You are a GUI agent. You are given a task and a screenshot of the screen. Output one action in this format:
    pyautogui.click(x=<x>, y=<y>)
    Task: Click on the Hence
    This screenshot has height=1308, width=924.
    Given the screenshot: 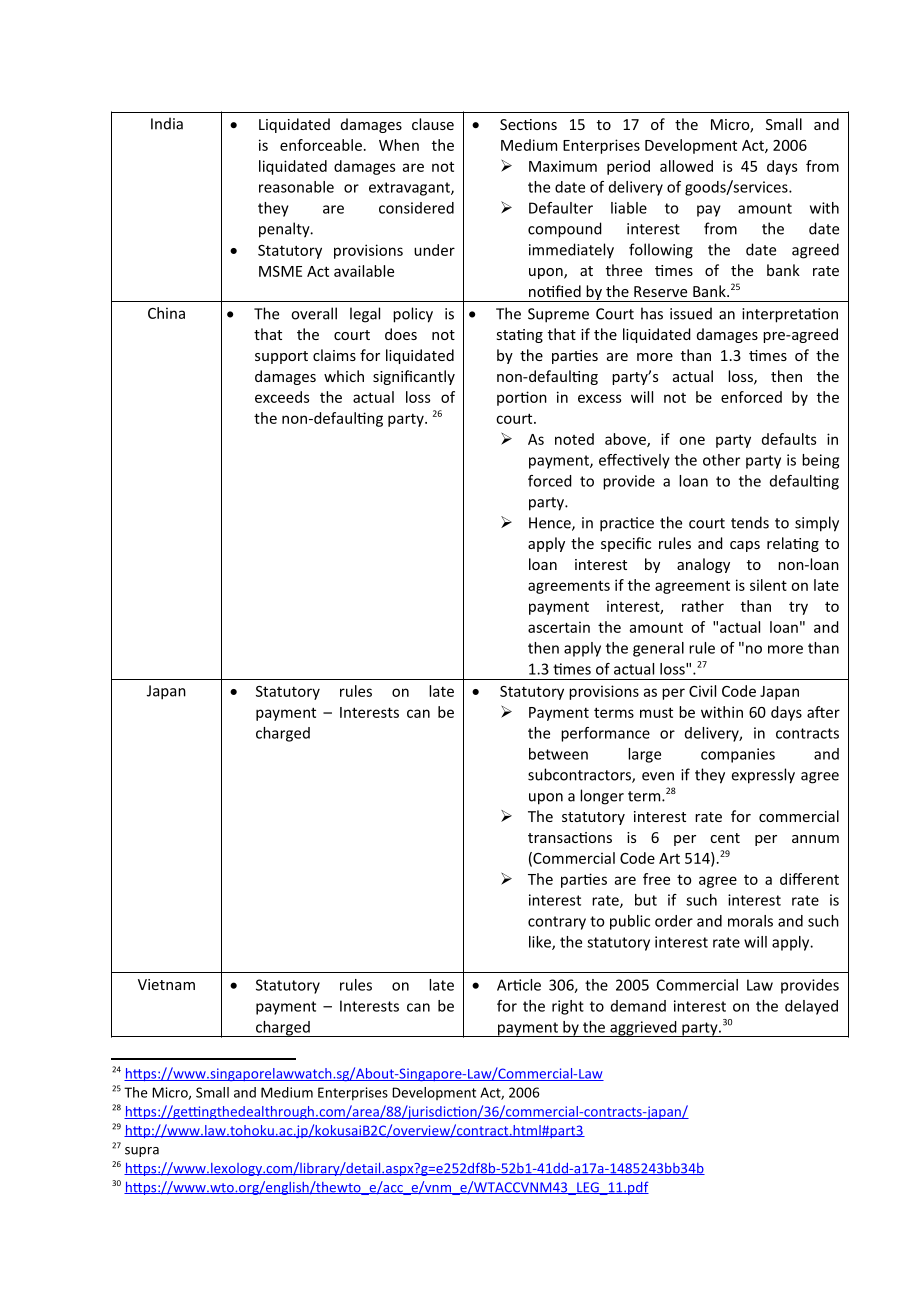 What is the action you would take?
    pyautogui.click(x=551, y=524)
